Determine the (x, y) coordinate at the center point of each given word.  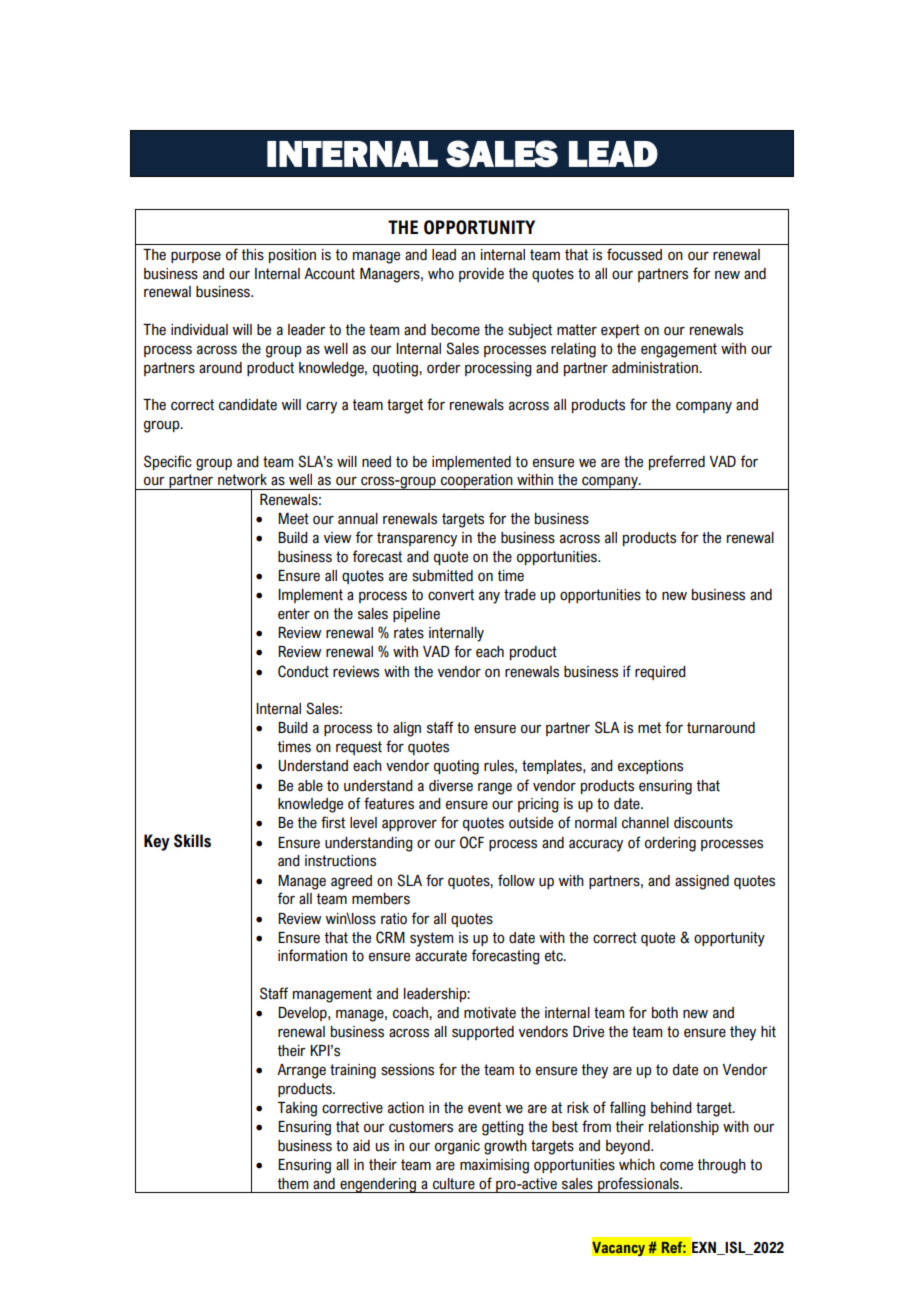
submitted (442, 576)
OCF (472, 842)
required (660, 673)
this (253, 255)
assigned (702, 882)
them (293, 1184)
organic (457, 1147)
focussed (634, 254)
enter (294, 614)
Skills (192, 841)
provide (481, 275)
